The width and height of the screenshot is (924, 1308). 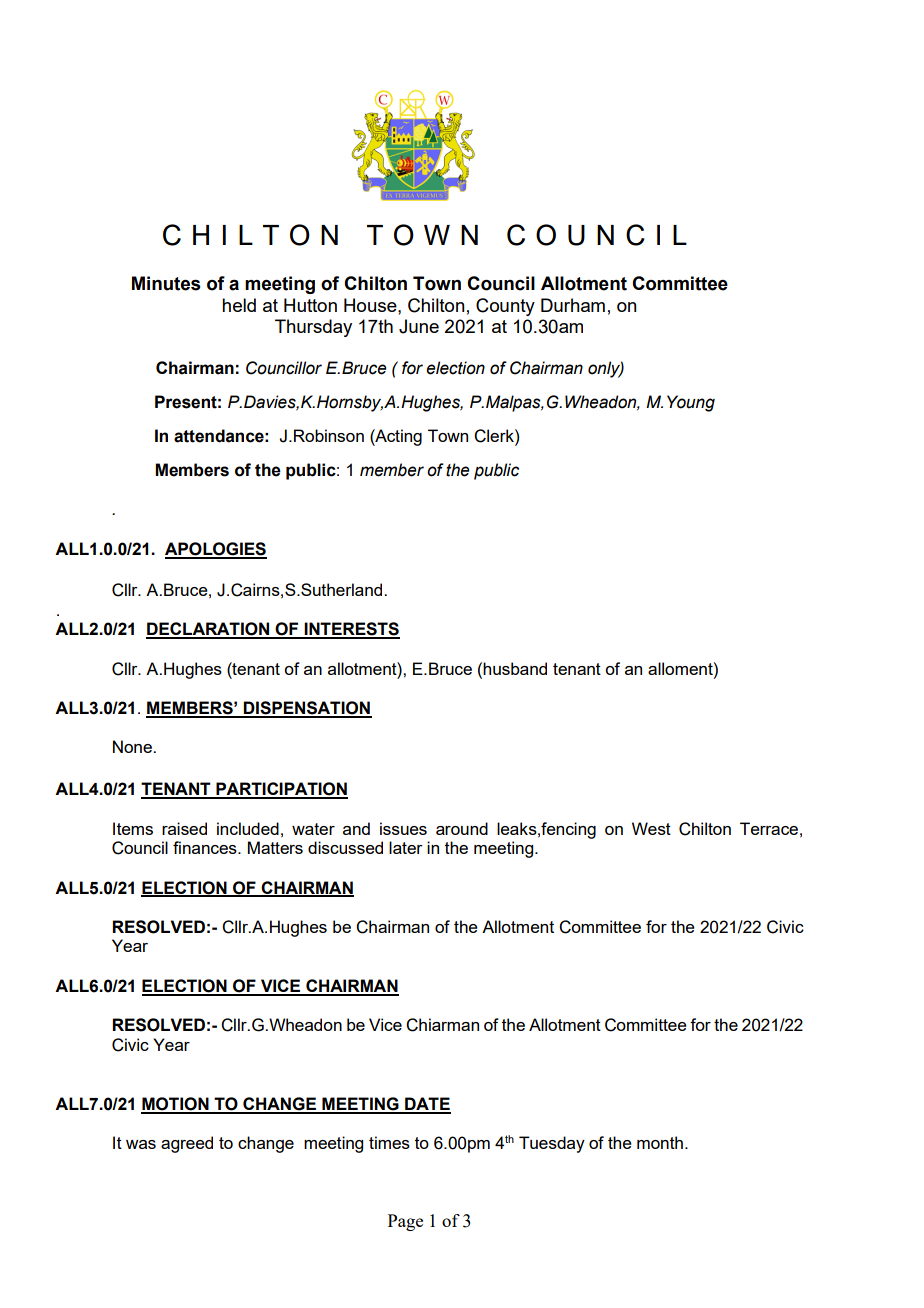 I want to click on Tuesday, so click(x=552, y=1144).
